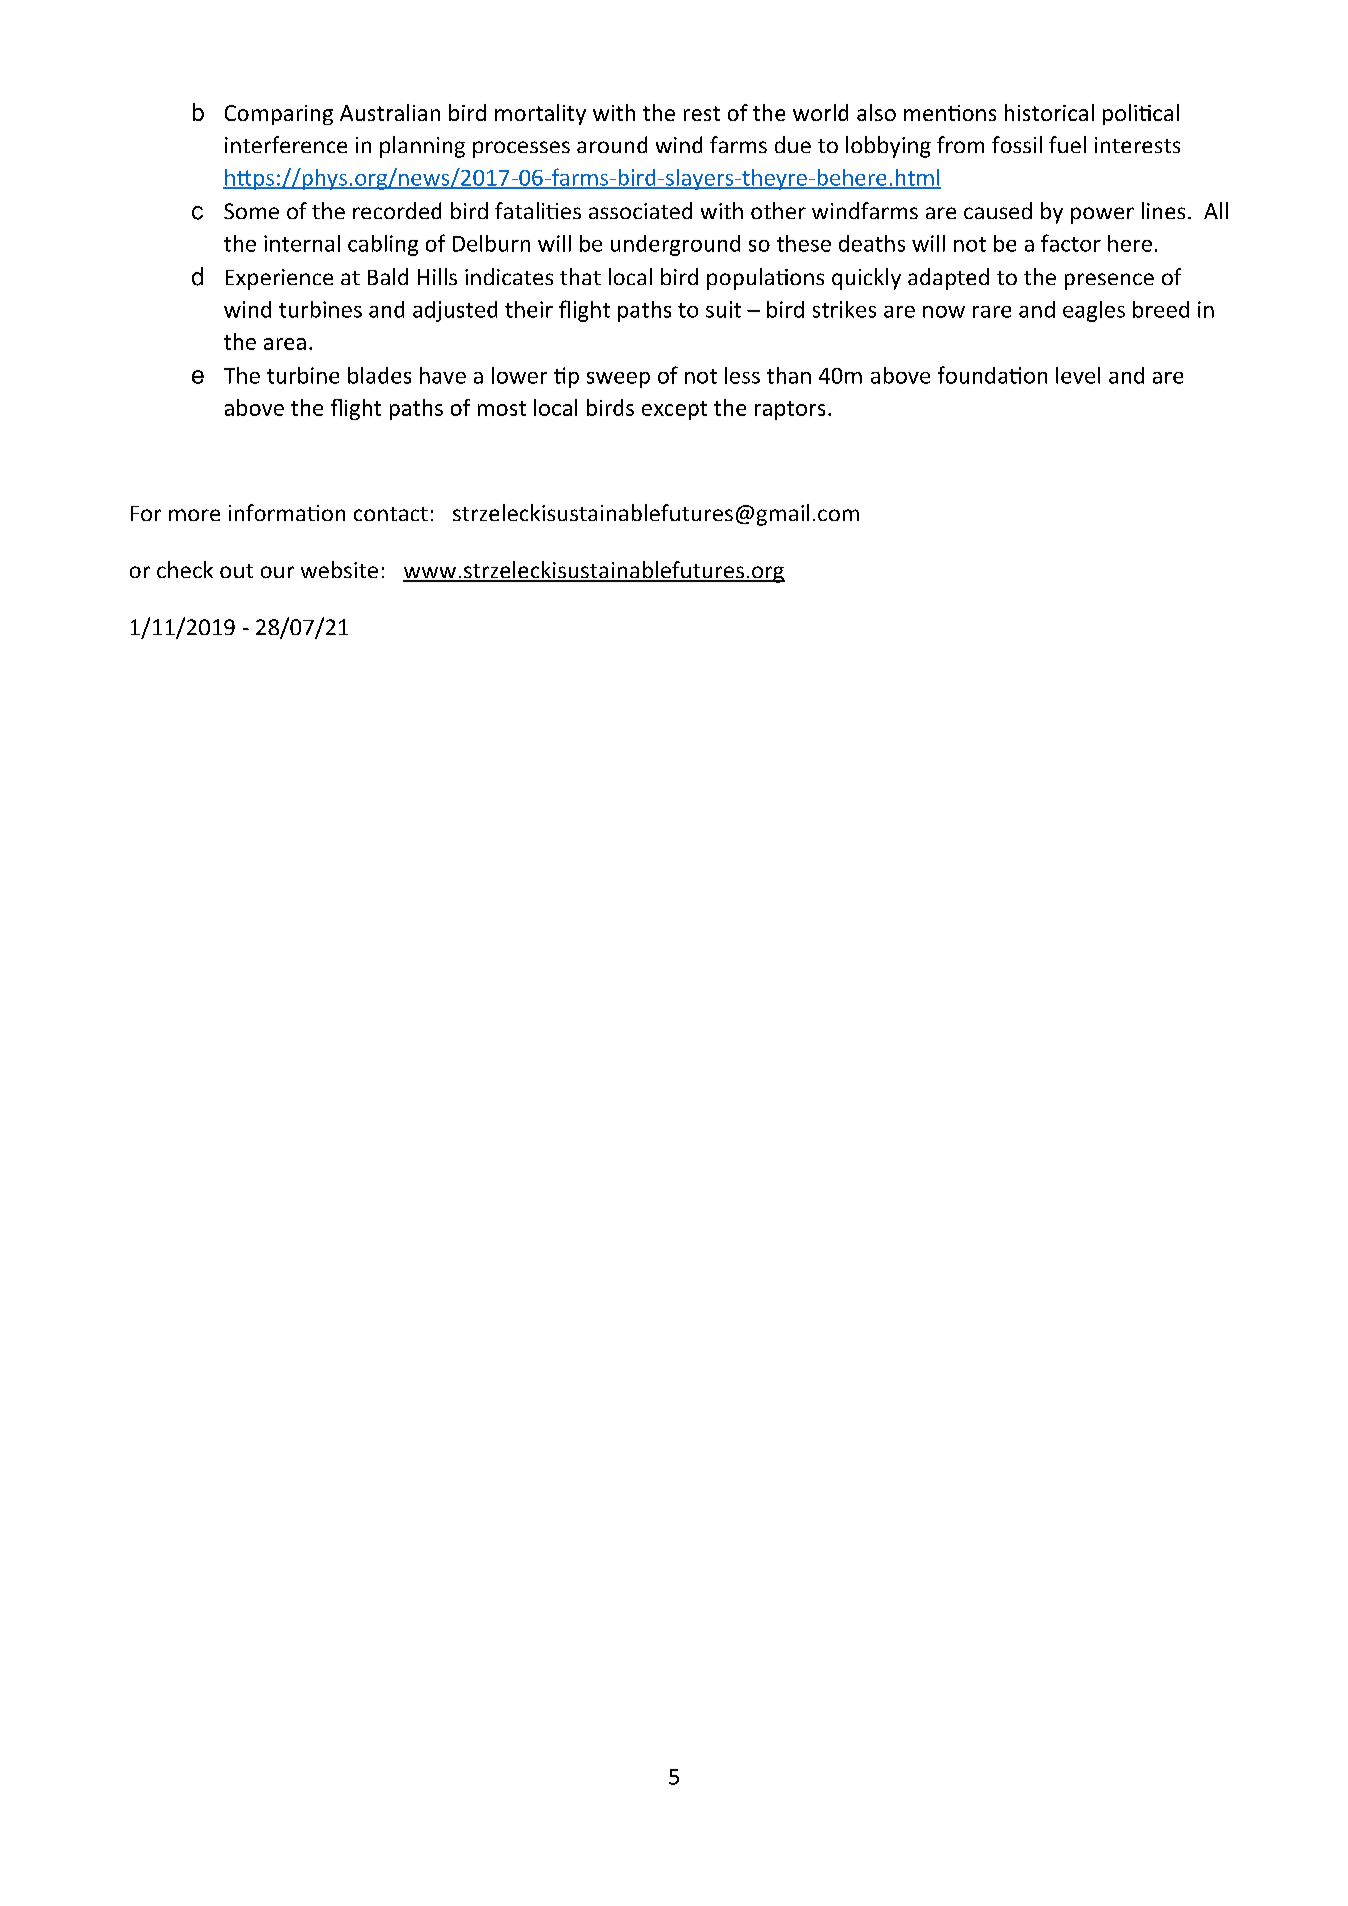 The image size is (1348, 1906). Describe the element at coordinates (339, 569) in the screenshot. I see `website` at that location.
